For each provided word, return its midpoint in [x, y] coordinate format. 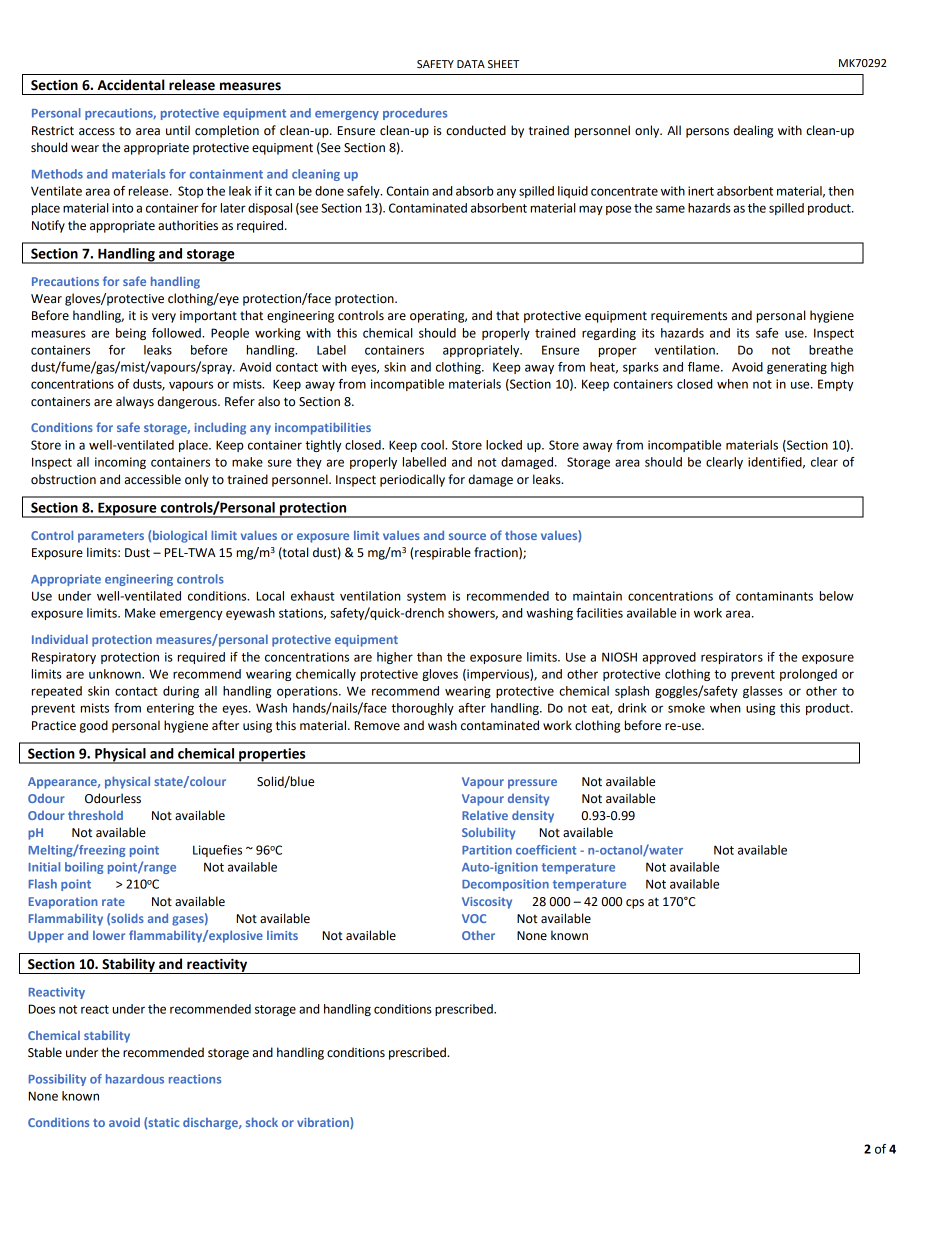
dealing [753, 131]
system [426, 597]
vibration [324, 1123]
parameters [111, 537]
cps [635, 904]
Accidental [131, 85]
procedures [415, 114]
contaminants [774, 596]
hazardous [135, 1079]
